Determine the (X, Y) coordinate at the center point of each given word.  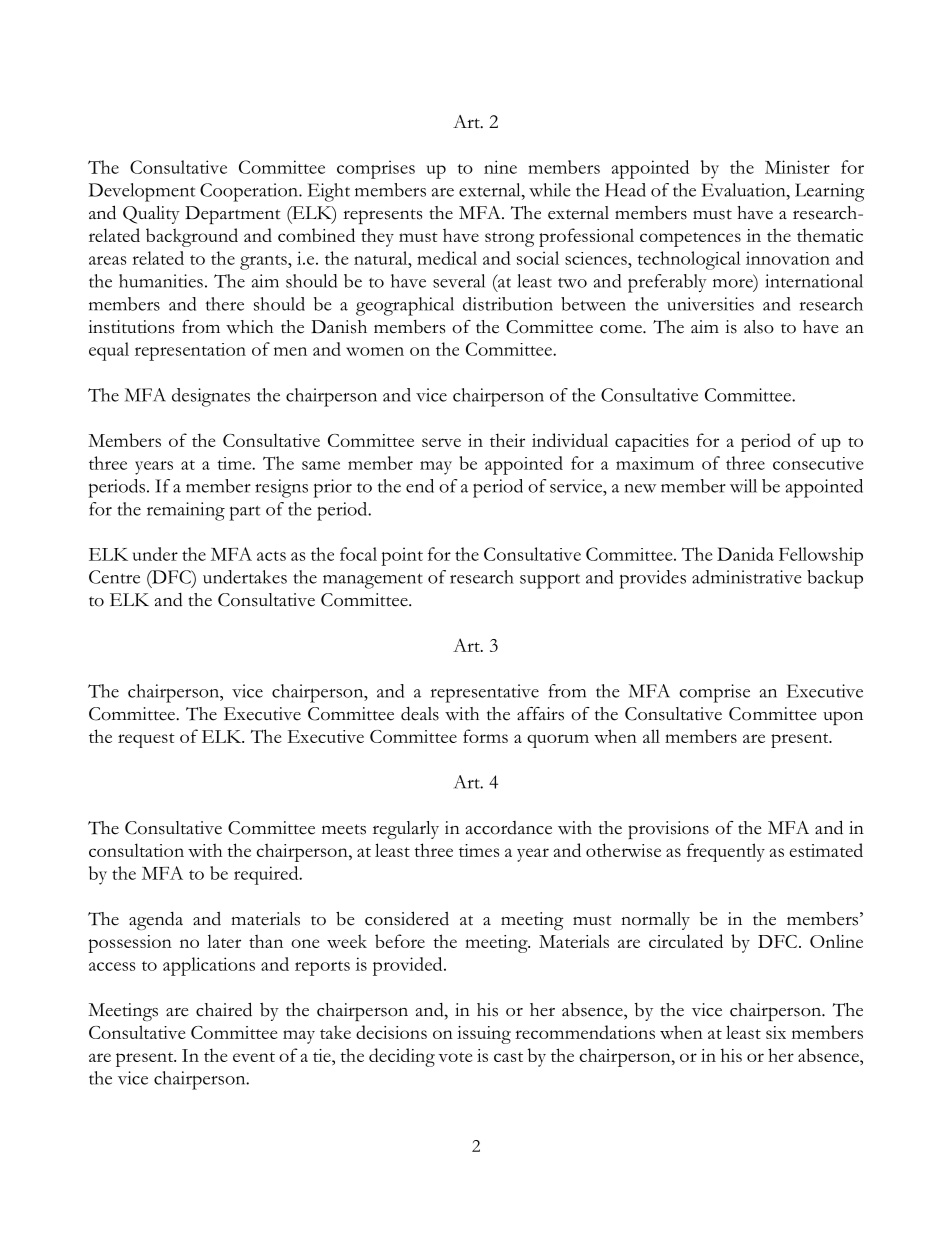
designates (211, 397)
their (507, 440)
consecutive (818, 463)
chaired (224, 1009)
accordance (509, 828)
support (550, 581)
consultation (136, 850)
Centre (114, 577)
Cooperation (250, 192)
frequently (726, 852)
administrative (747, 577)
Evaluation (745, 190)
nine (500, 167)
